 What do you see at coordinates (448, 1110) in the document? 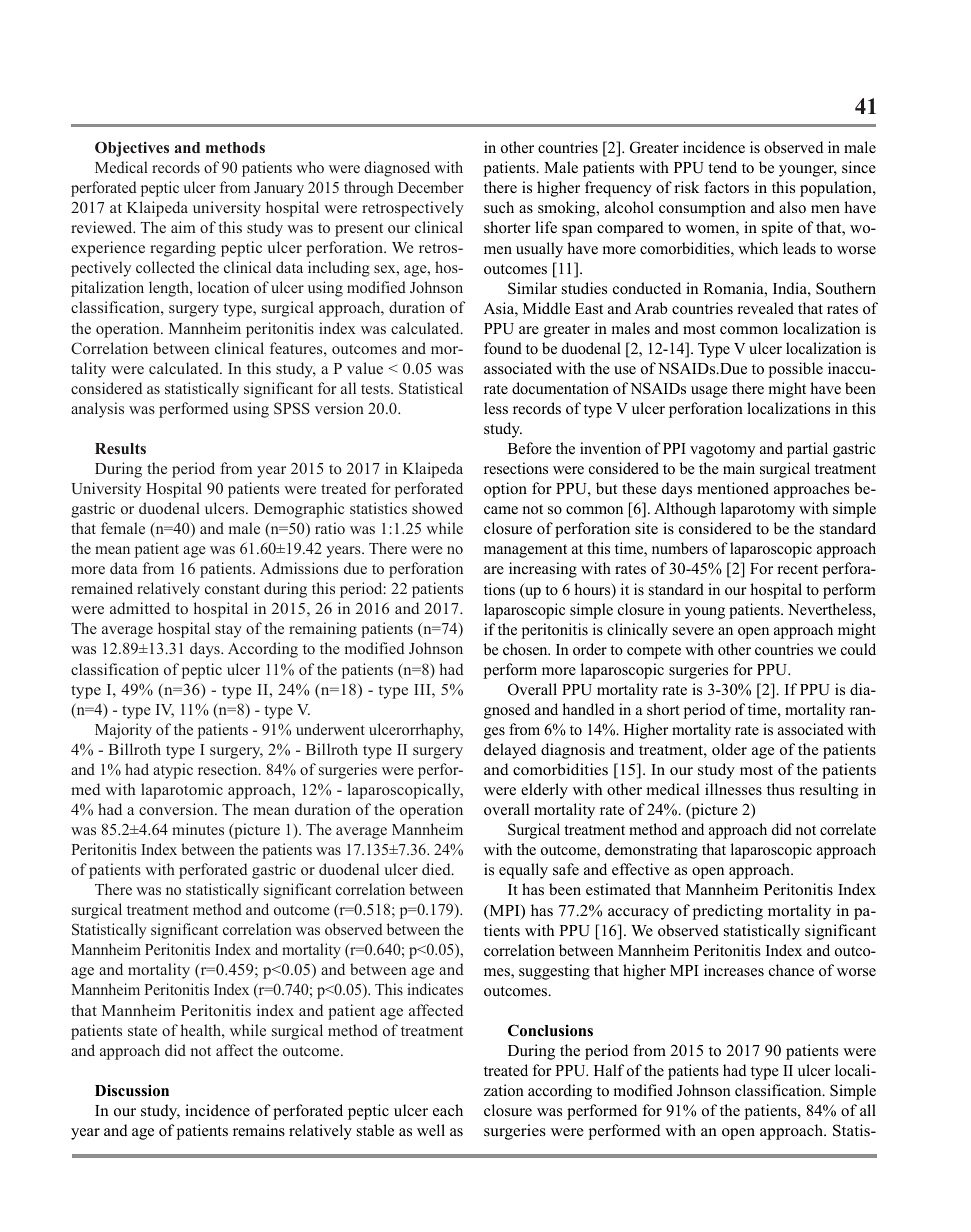
I see `each` at bounding box center [448, 1110].
